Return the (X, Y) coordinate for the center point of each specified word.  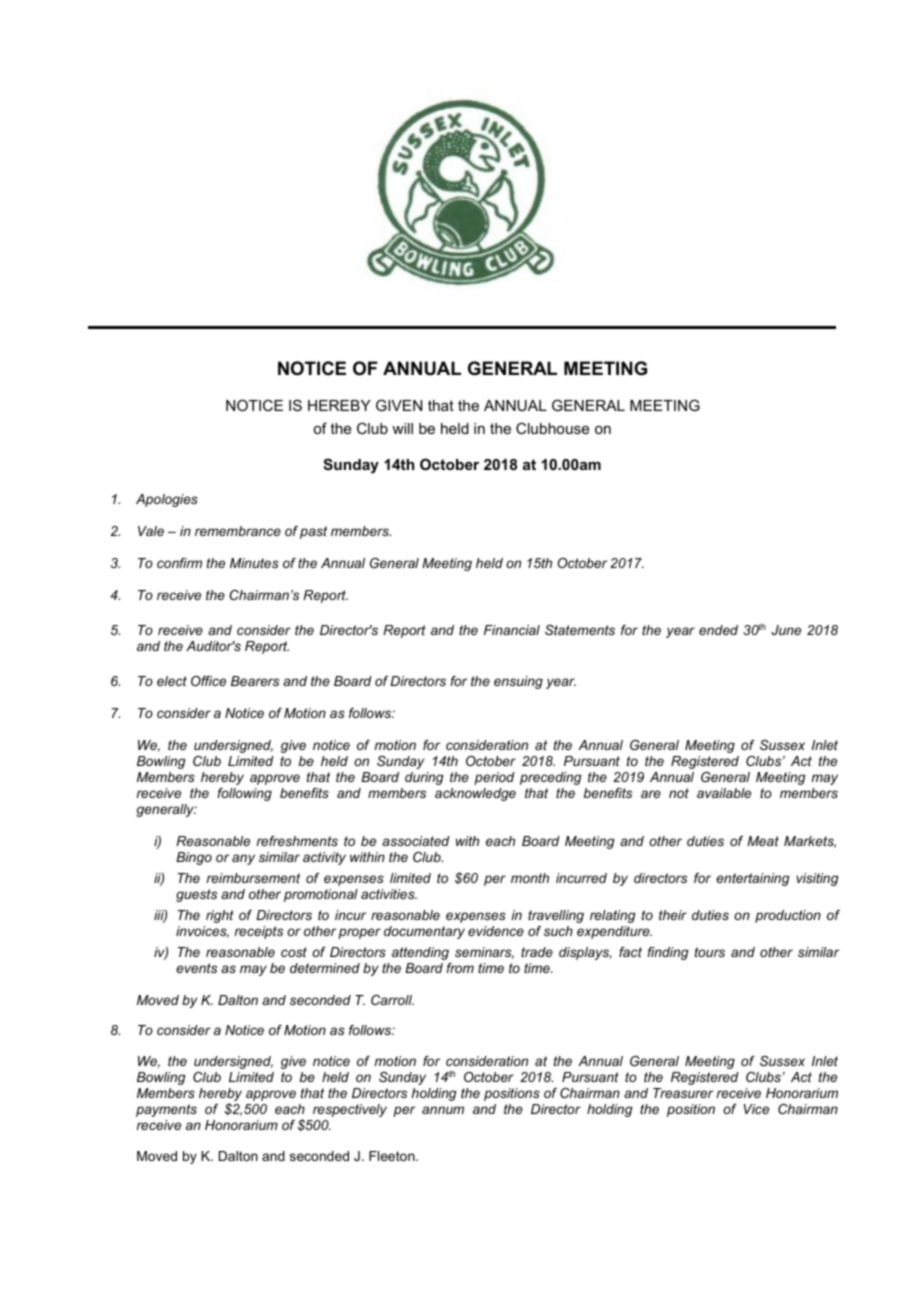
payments (166, 1110)
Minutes (254, 563)
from (460, 968)
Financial (512, 630)
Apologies (167, 500)
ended (718, 630)
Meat (763, 841)
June (786, 630)
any (243, 859)
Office (208, 681)
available (724, 793)
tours (710, 952)
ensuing (518, 682)
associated (416, 841)
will (402, 428)
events (196, 968)
